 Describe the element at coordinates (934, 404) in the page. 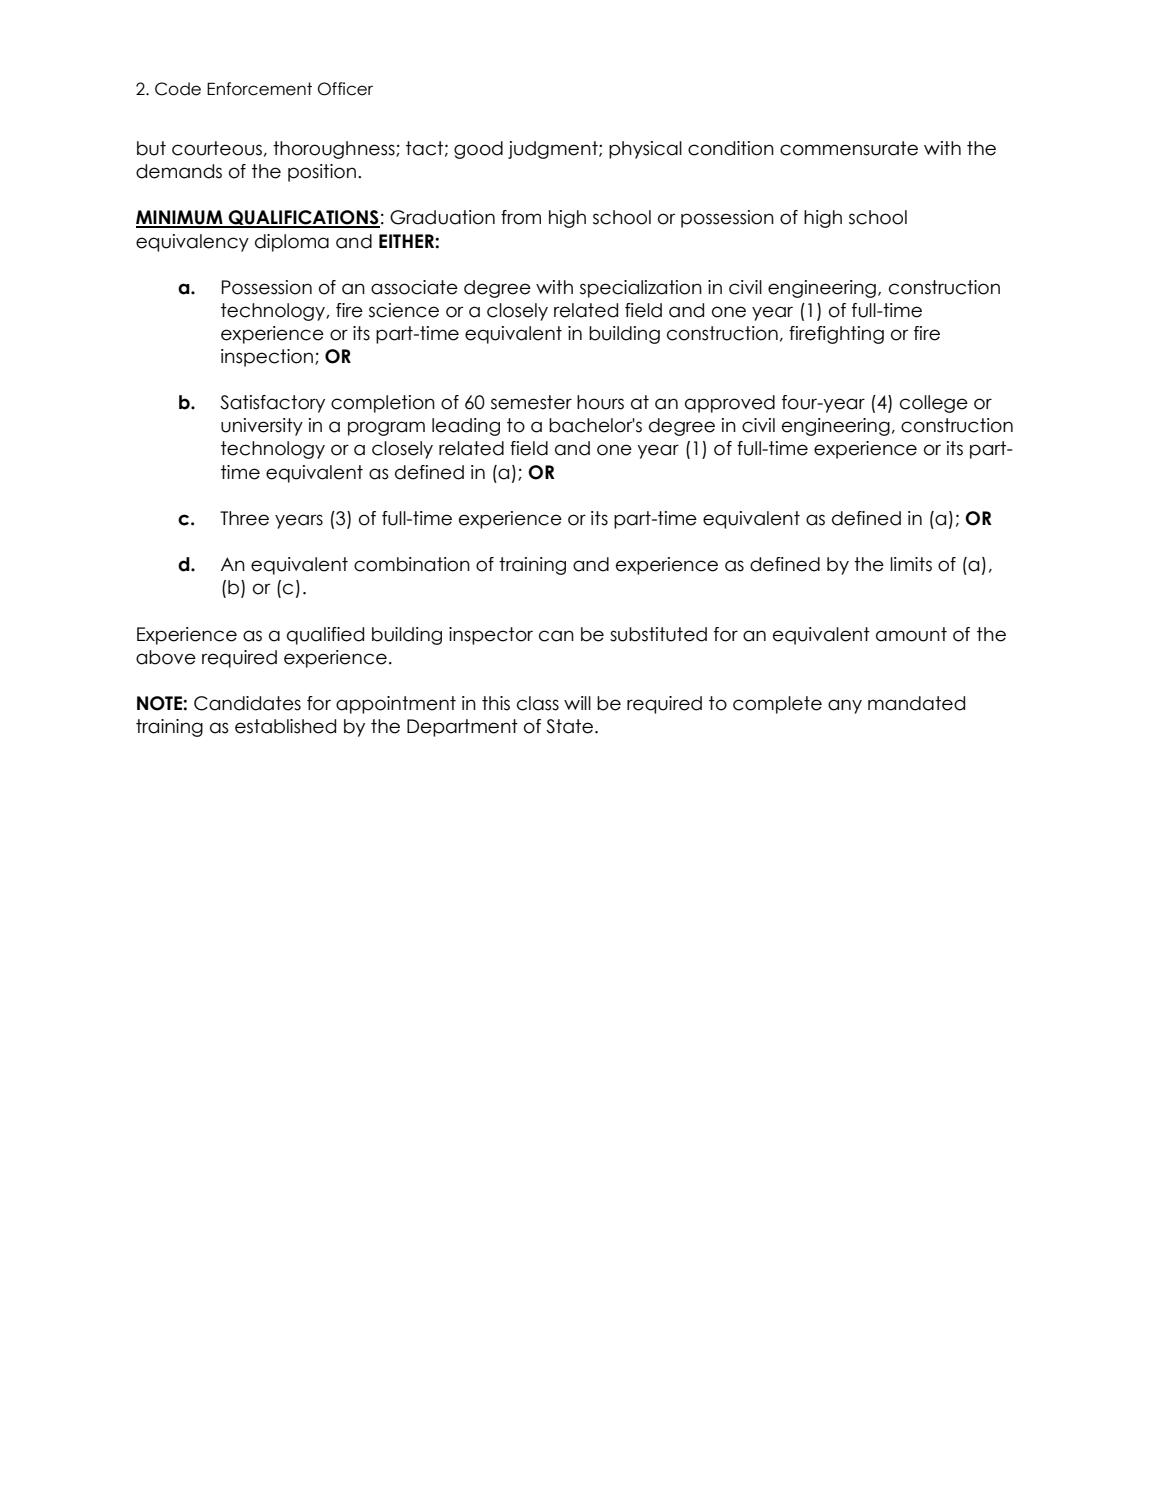

I see `college` at that location.
